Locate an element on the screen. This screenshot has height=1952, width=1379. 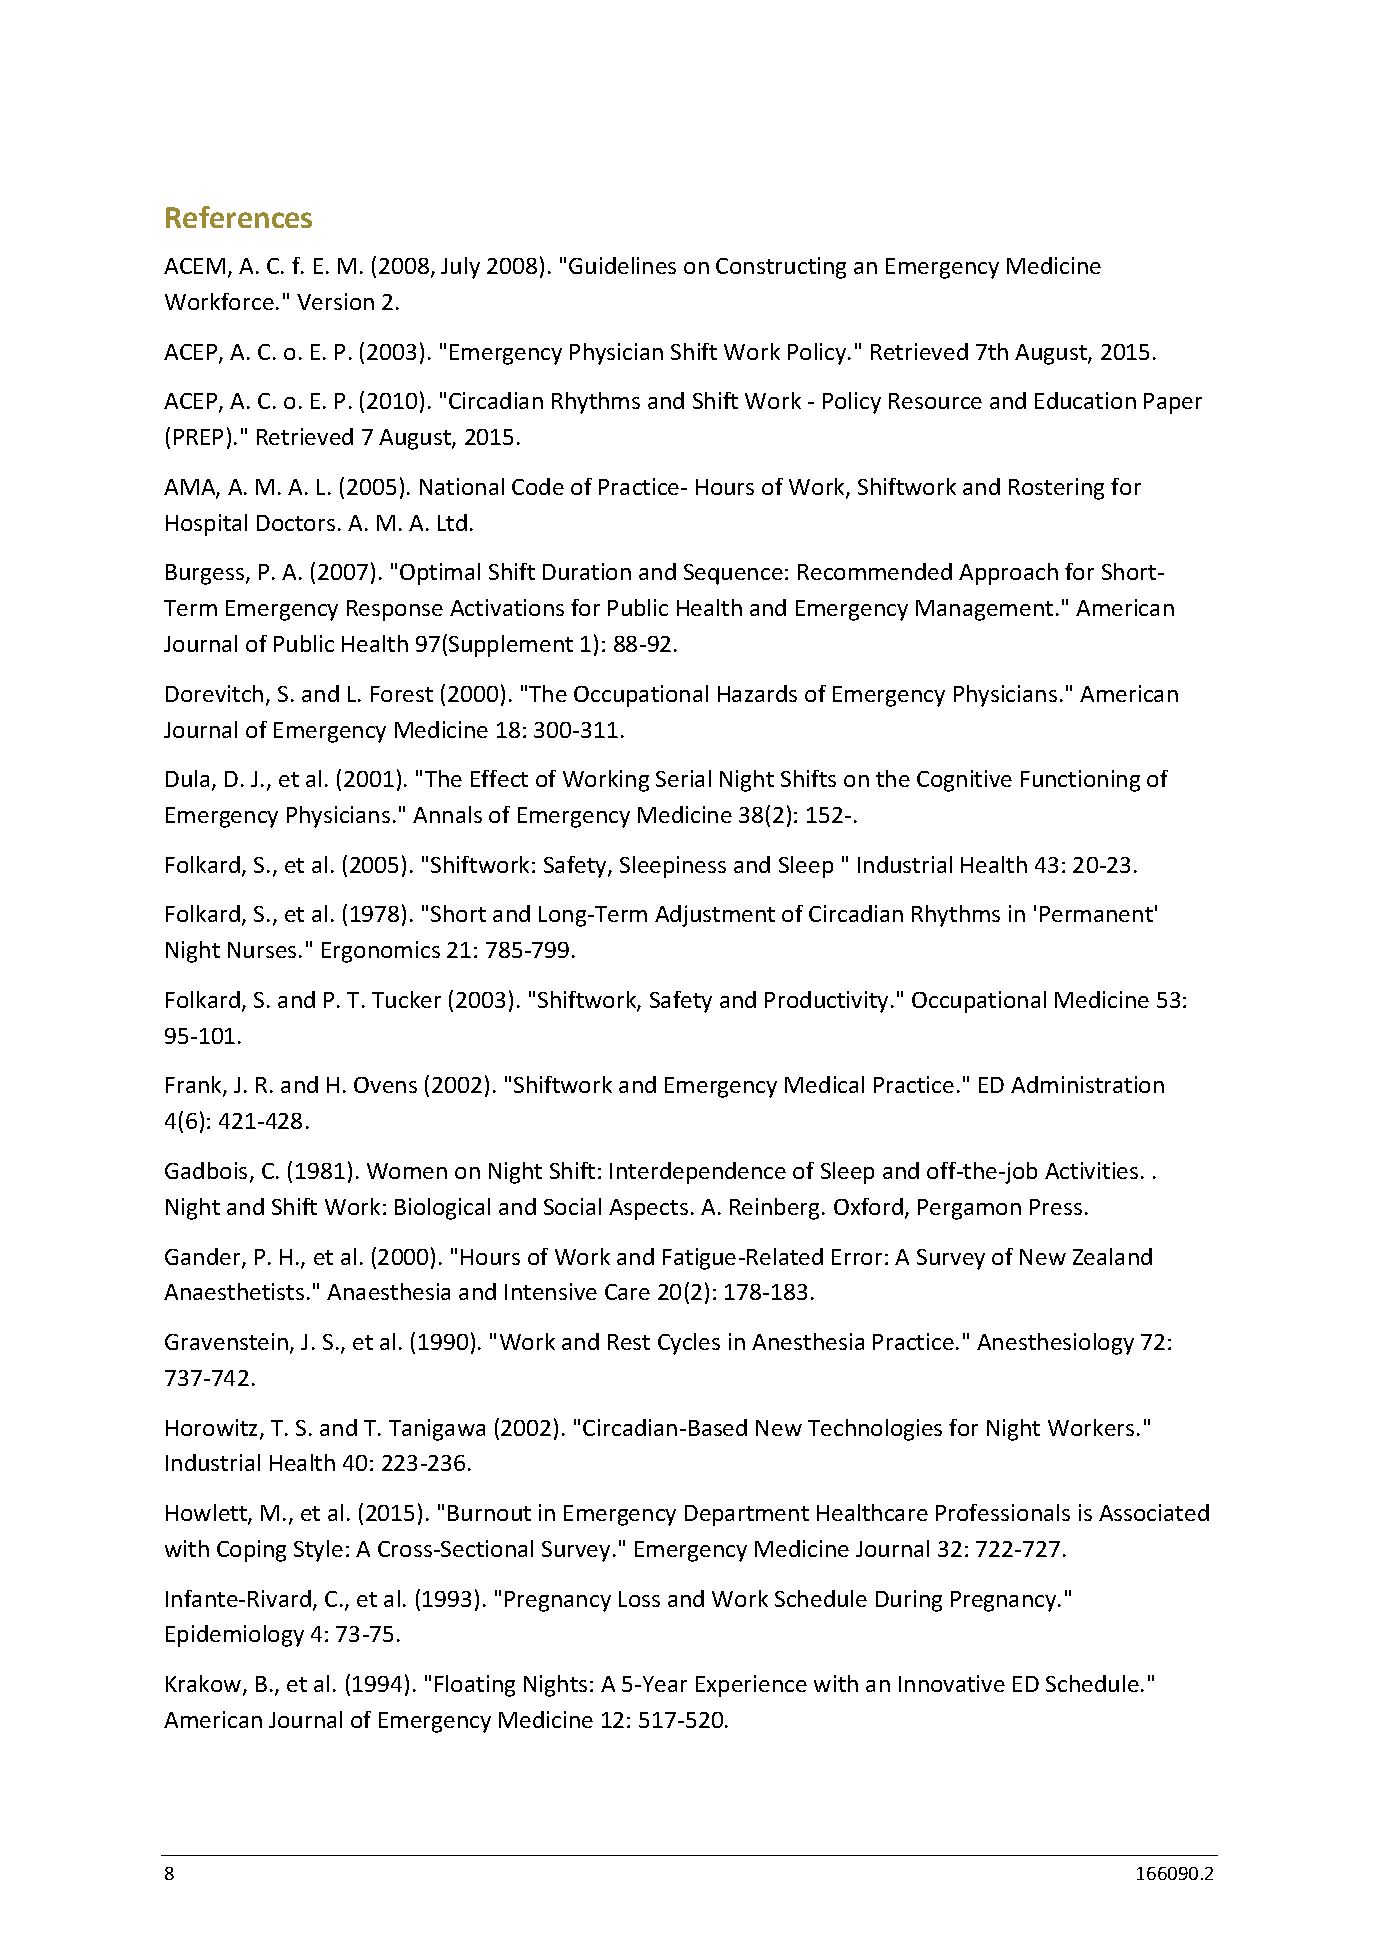
Education is located at coordinates (1085, 400).
